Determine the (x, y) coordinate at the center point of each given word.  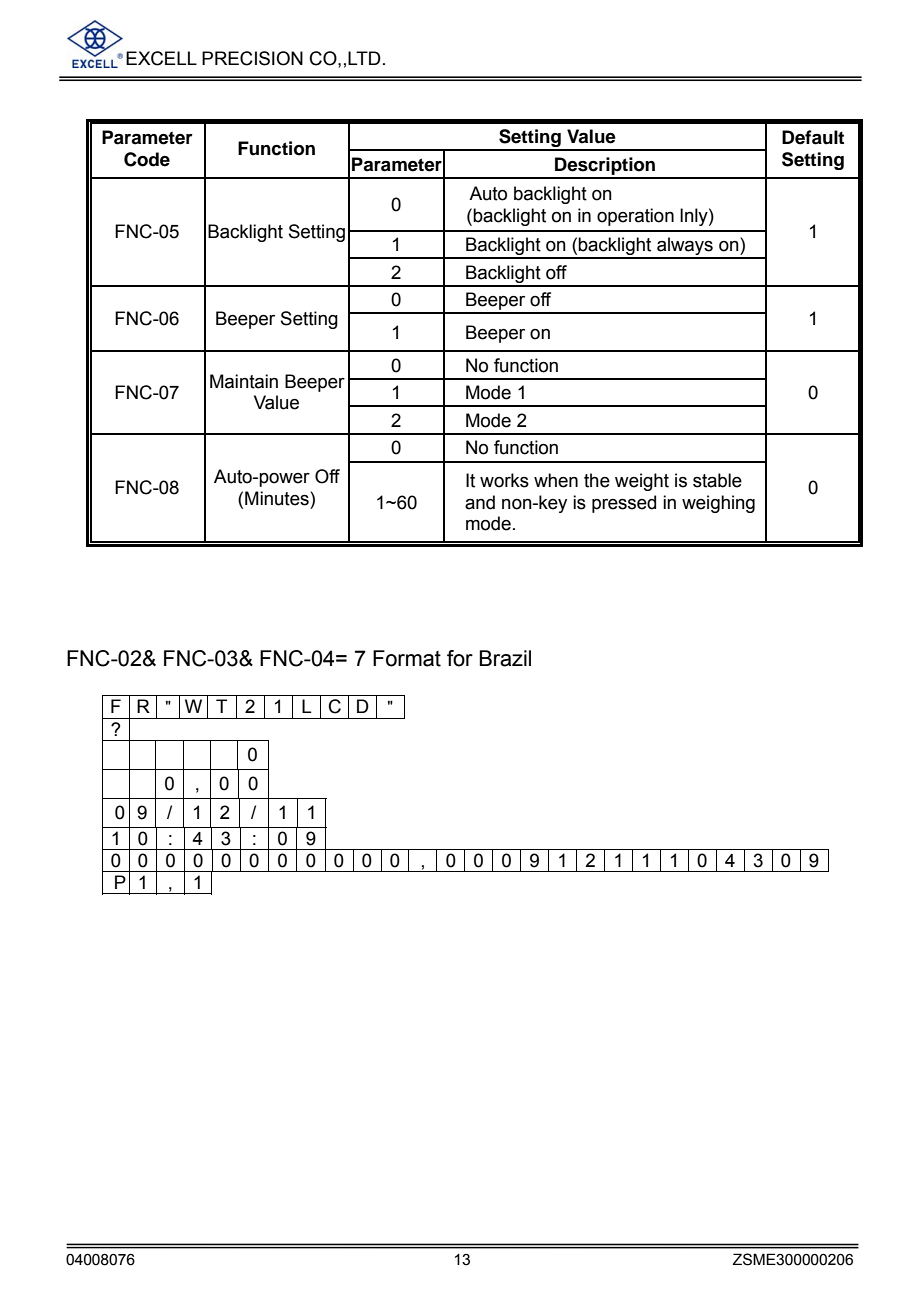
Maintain (244, 381)
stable (717, 480)
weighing (718, 504)
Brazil (505, 658)
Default (813, 137)
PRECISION (252, 58)
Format (407, 658)
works (504, 480)
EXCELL (161, 58)
